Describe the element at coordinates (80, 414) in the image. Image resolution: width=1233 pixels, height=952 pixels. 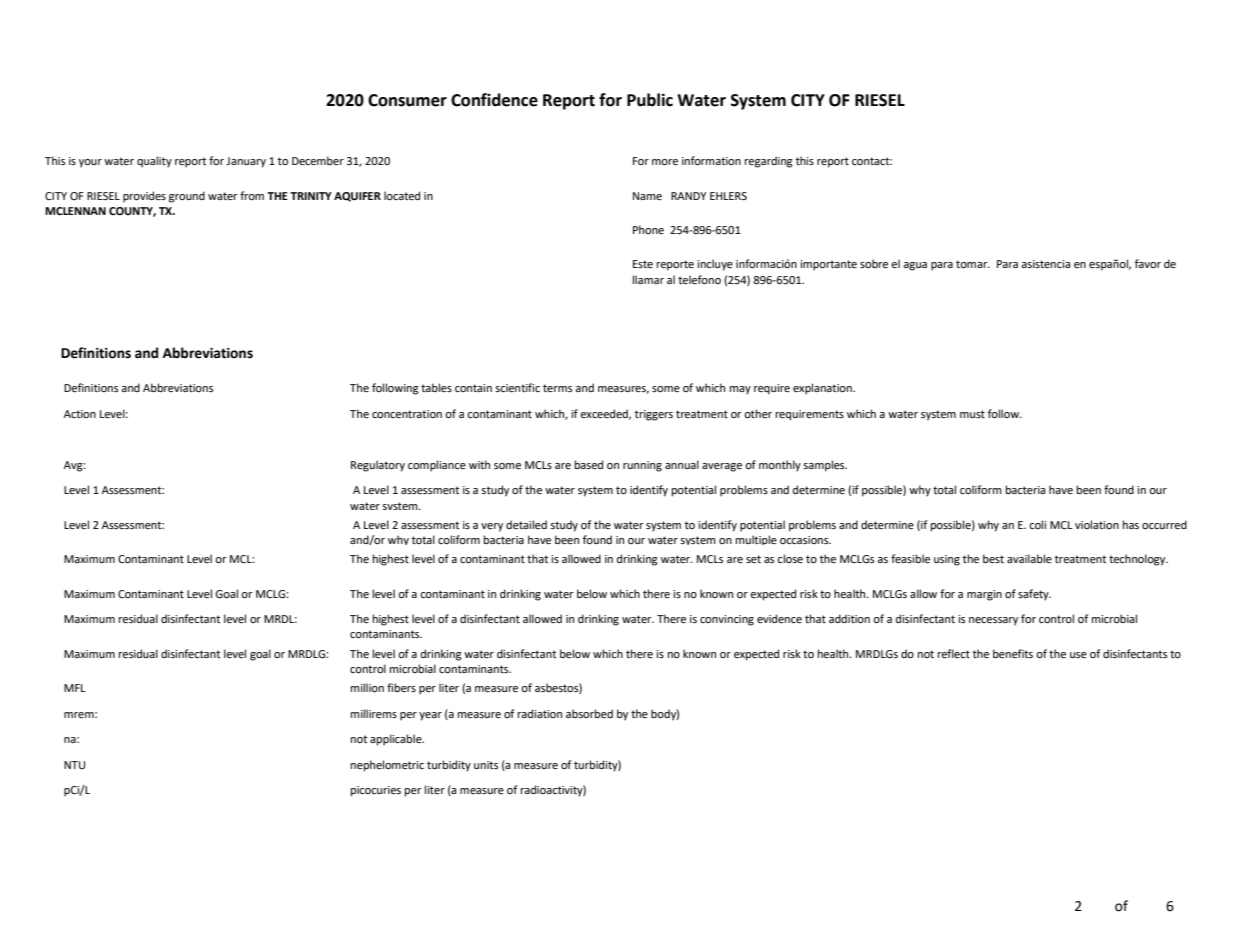
I see `Action` at that location.
